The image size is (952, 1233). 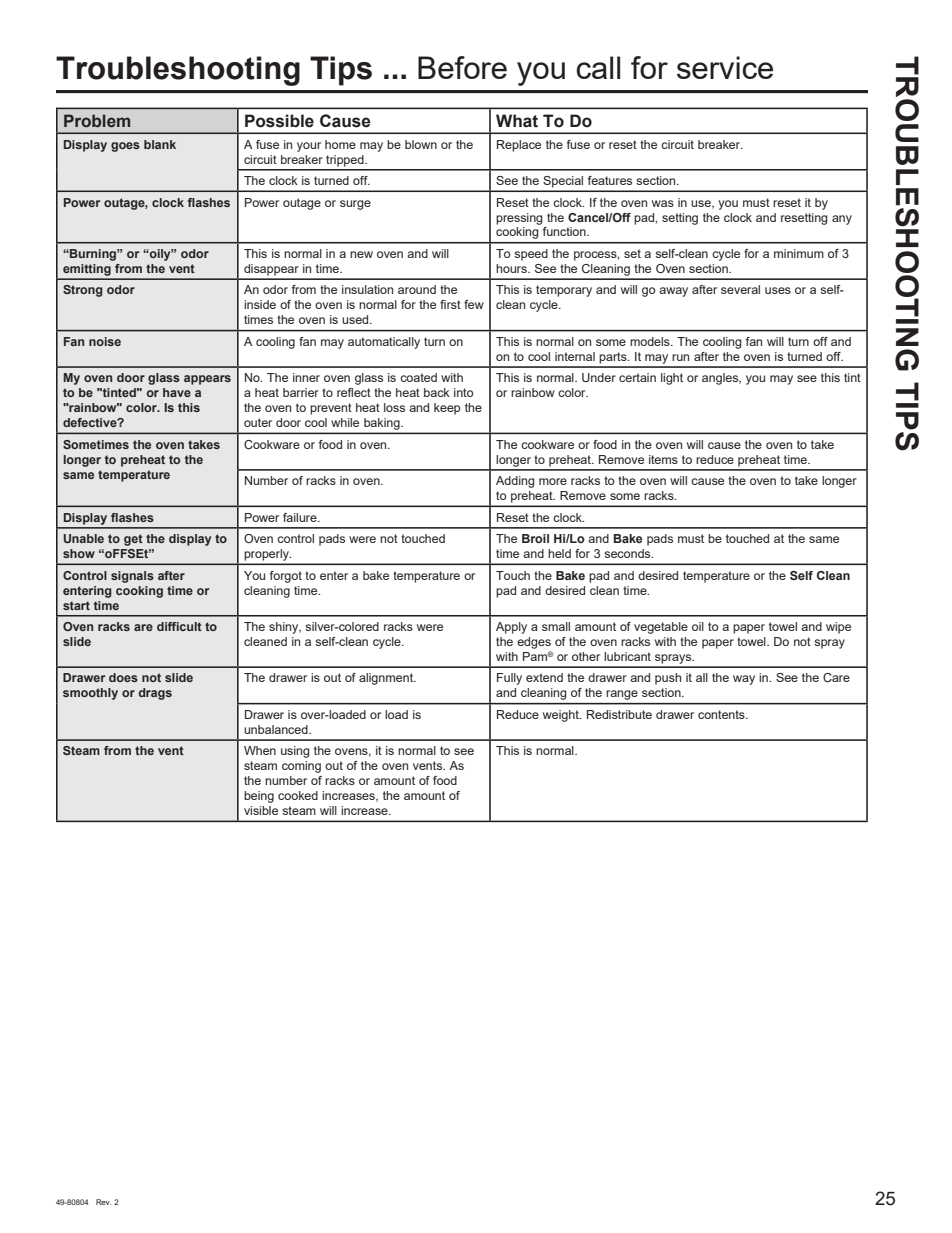 What do you see at coordinates (97, 120) in the screenshot?
I see `Problem` at bounding box center [97, 120].
